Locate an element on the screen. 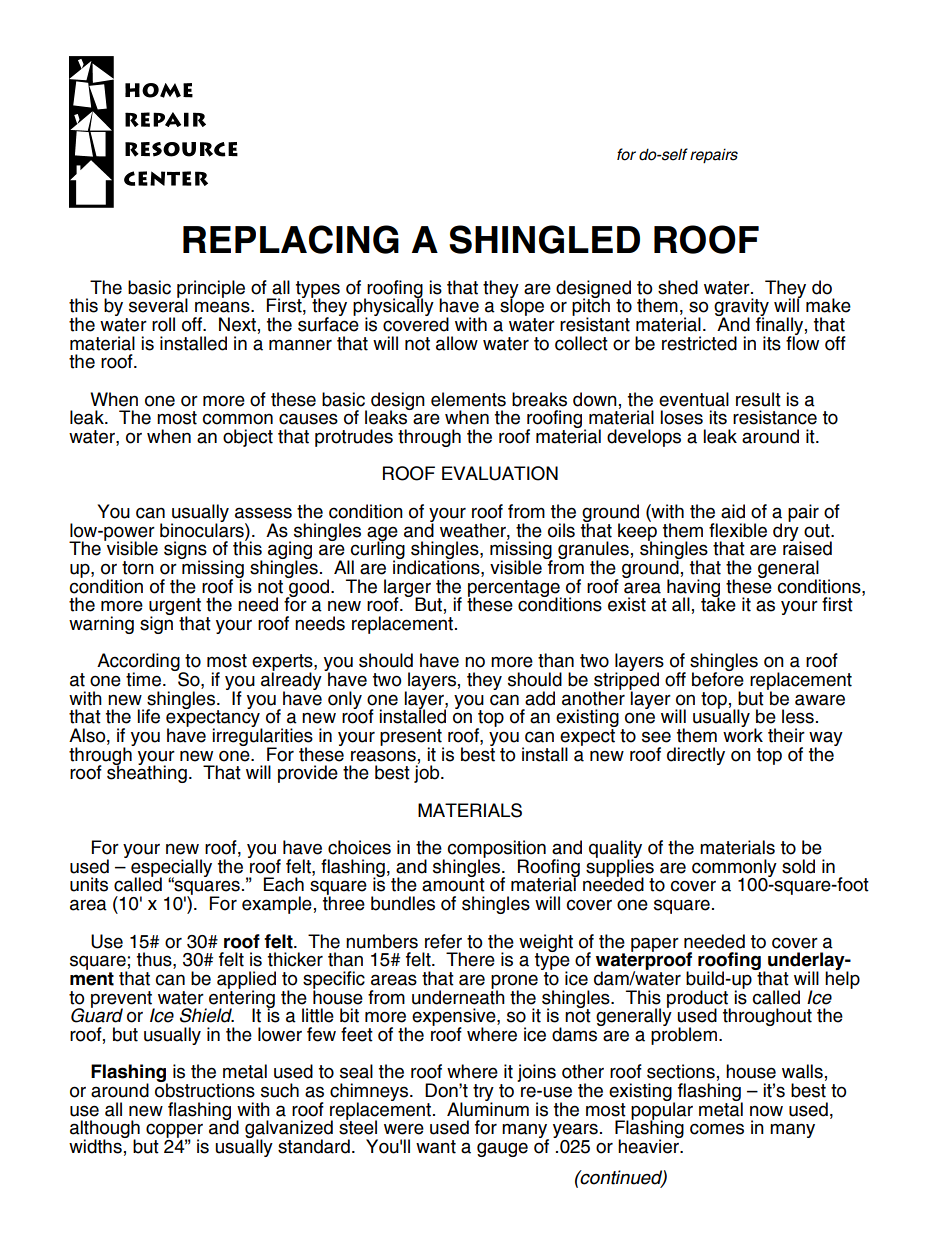 The image size is (952, 1233). before is located at coordinates (718, 678).
